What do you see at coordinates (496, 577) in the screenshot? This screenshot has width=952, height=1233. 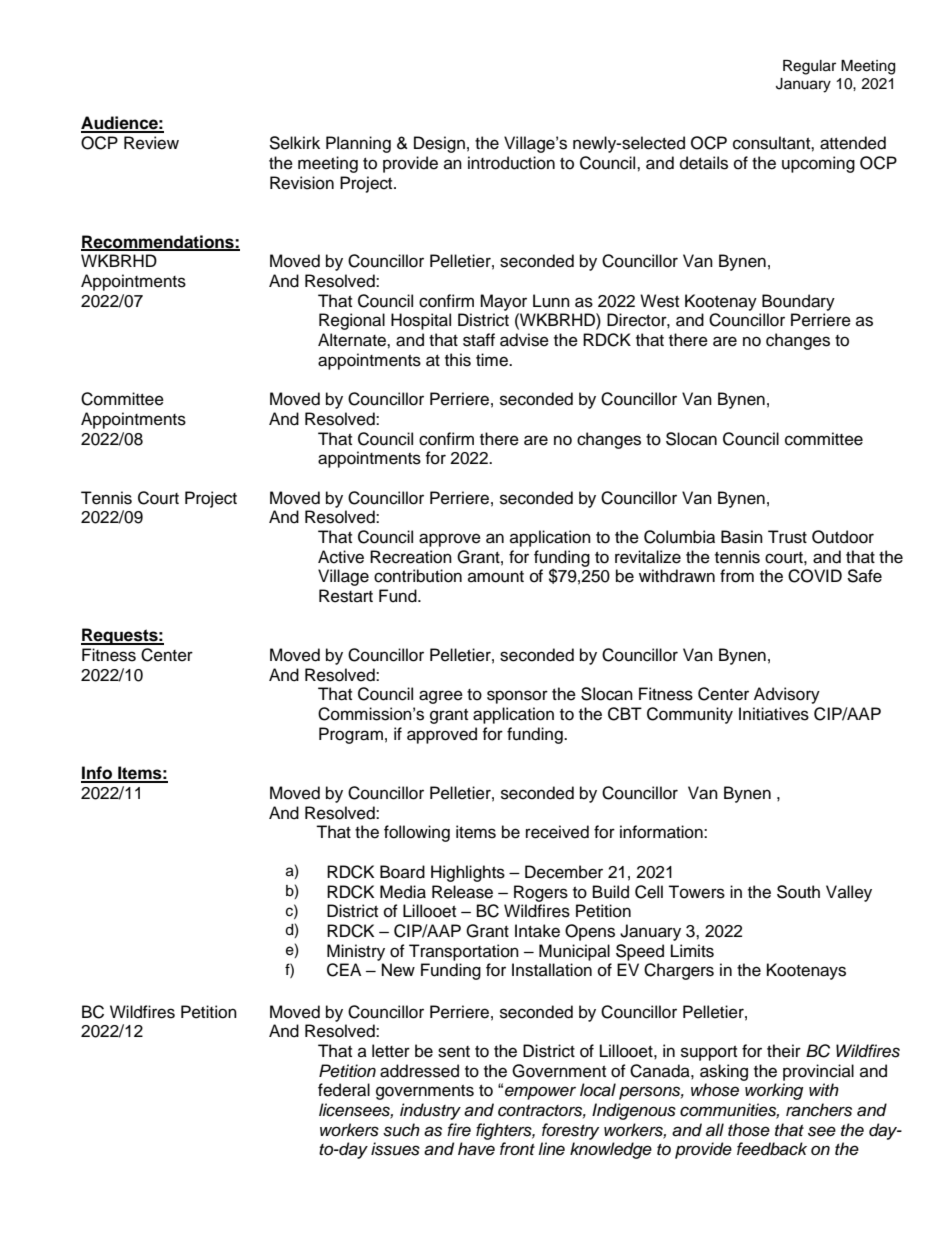 I see `amount` at bounding box center [496, 577].
